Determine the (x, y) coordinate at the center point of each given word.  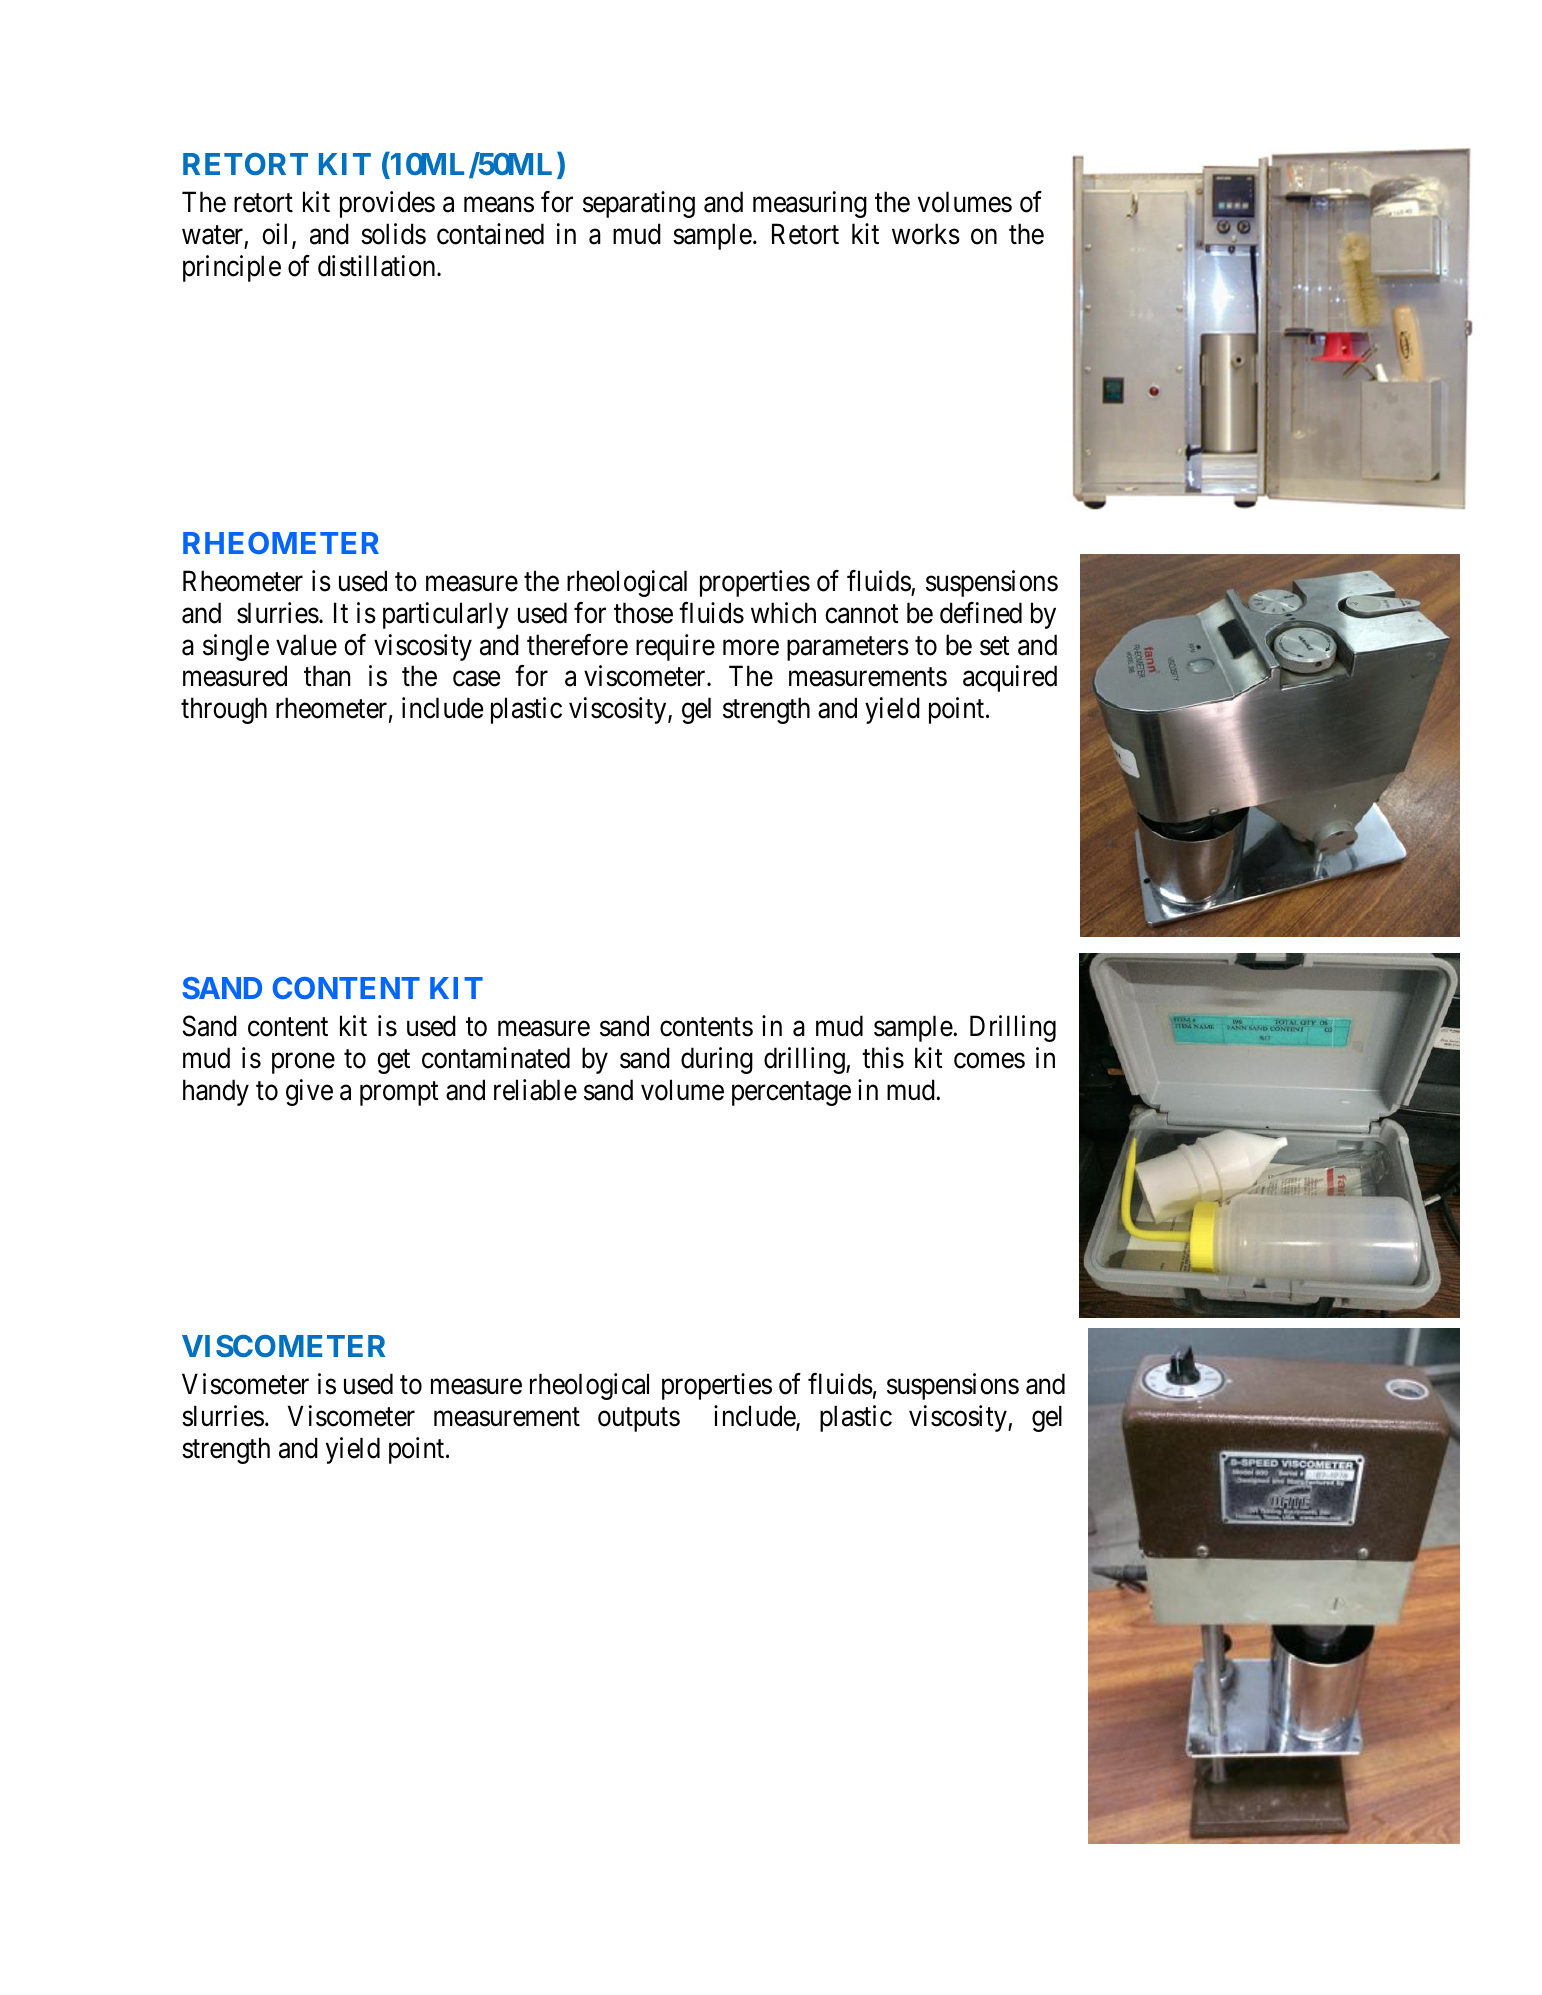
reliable (535, 1090)
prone (303, 1063)
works (926, 234)
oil (277, 235)
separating (639, 204)
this (883, 1058)
